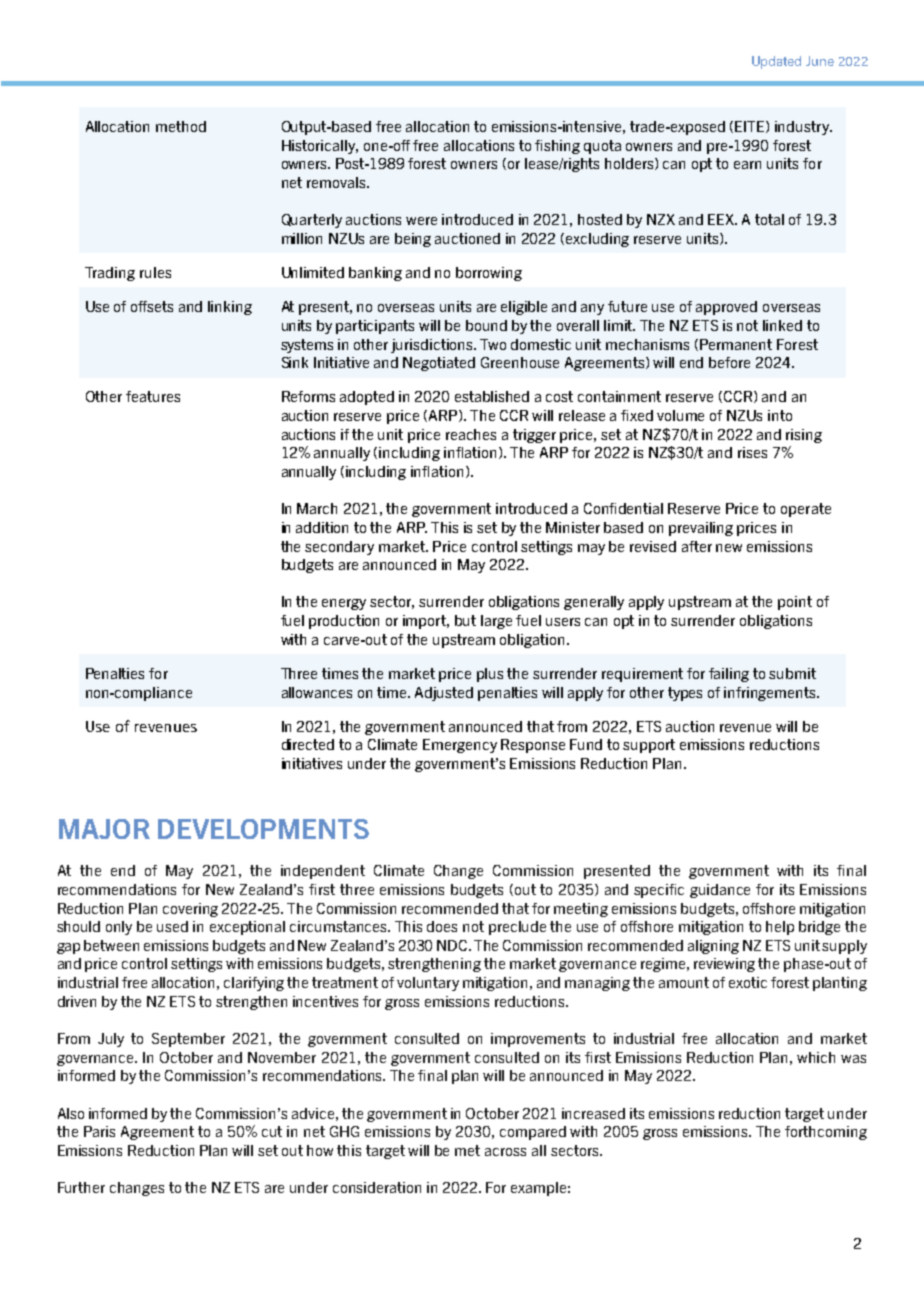 This screenshot has height=1308, width=924. What do you see at coordinates (726, 308) in the screenshot?
I see `approved` at bounding box center [726, 308].
